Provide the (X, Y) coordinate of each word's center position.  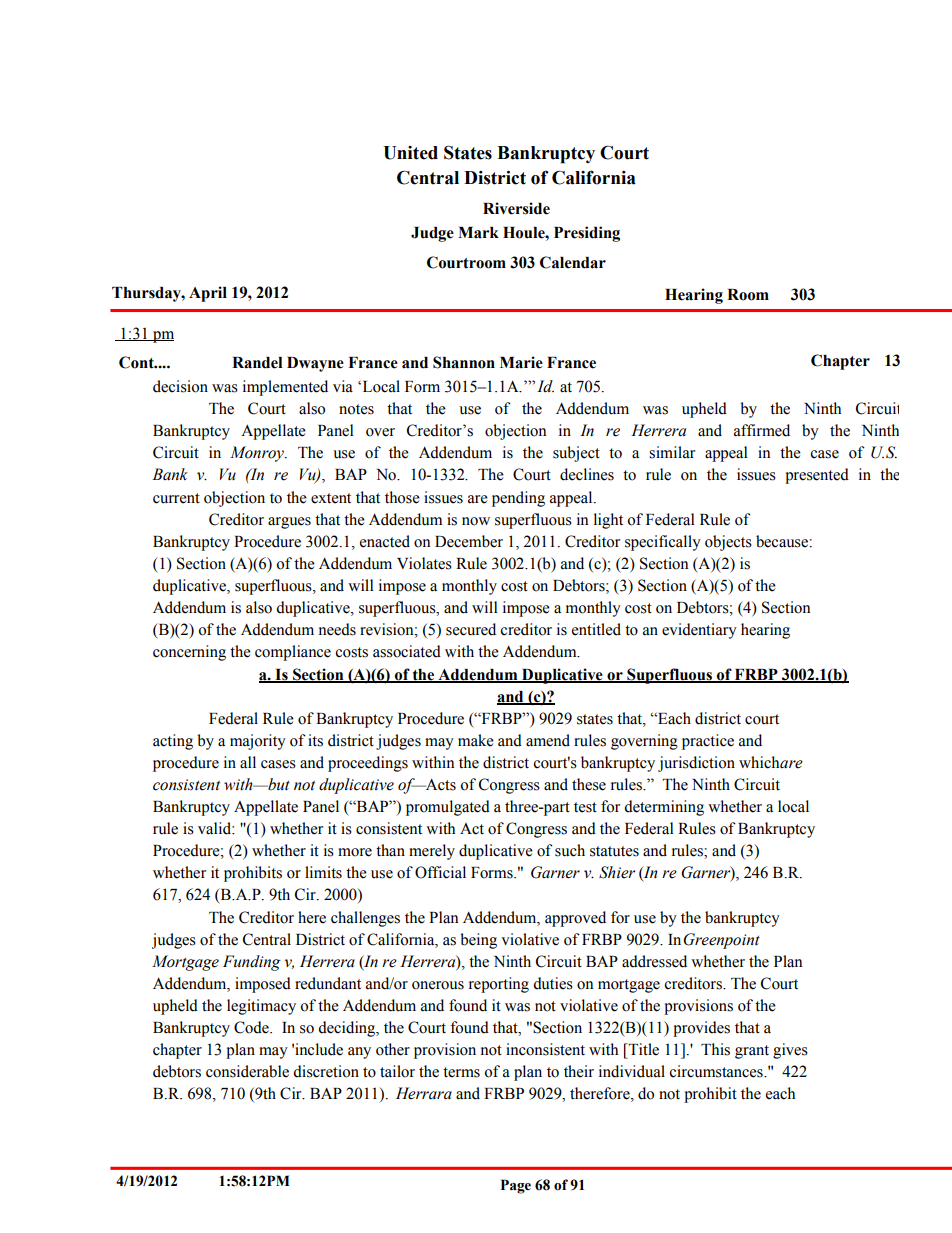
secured (471, 629)
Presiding (587, 234)
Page (516, 1186)
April (208, 294)
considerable (247, 1071)
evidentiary (699, 631)
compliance (293, 653)
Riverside (516, 208)
